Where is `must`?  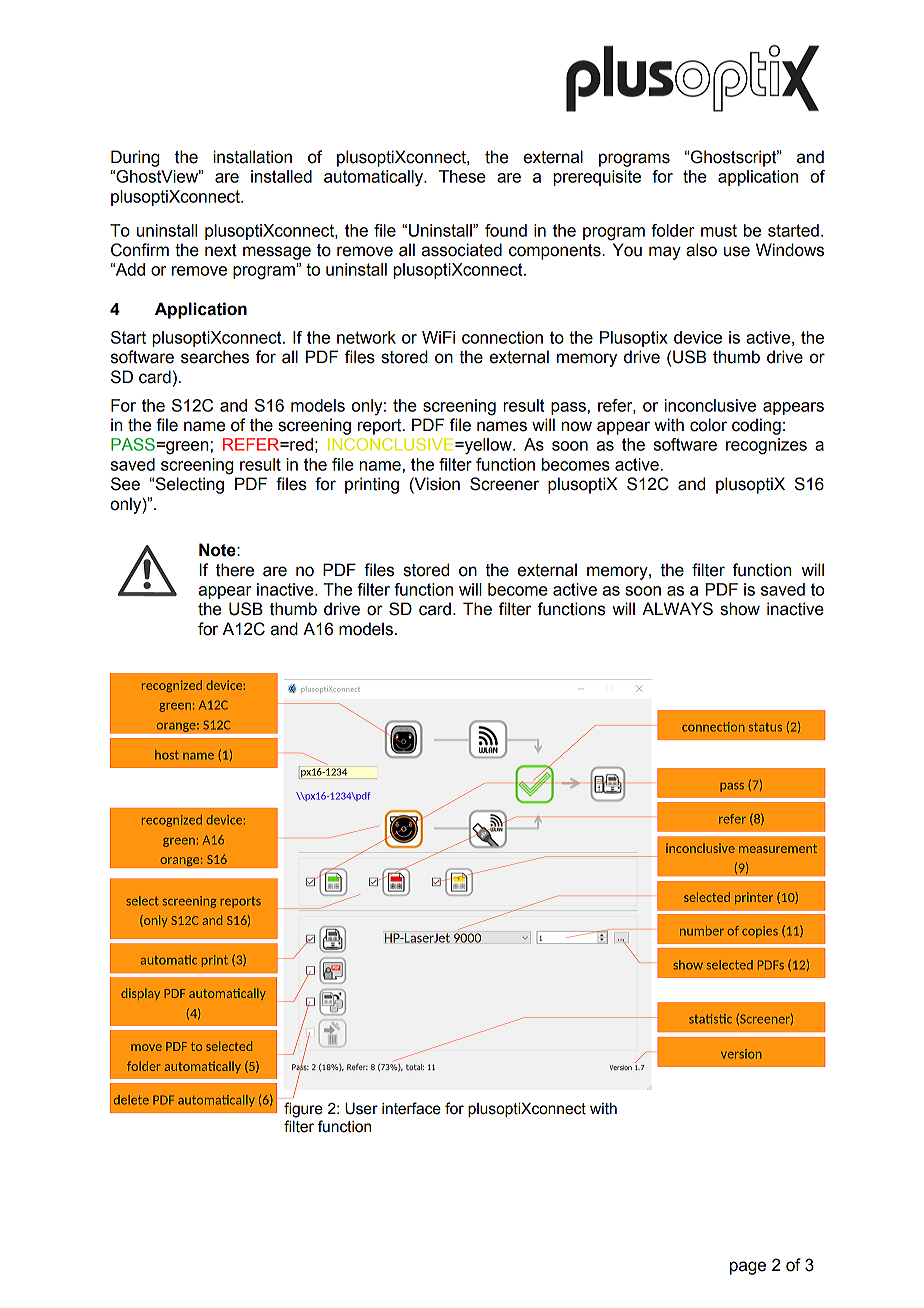 must is located at coordinates (719, 230).
